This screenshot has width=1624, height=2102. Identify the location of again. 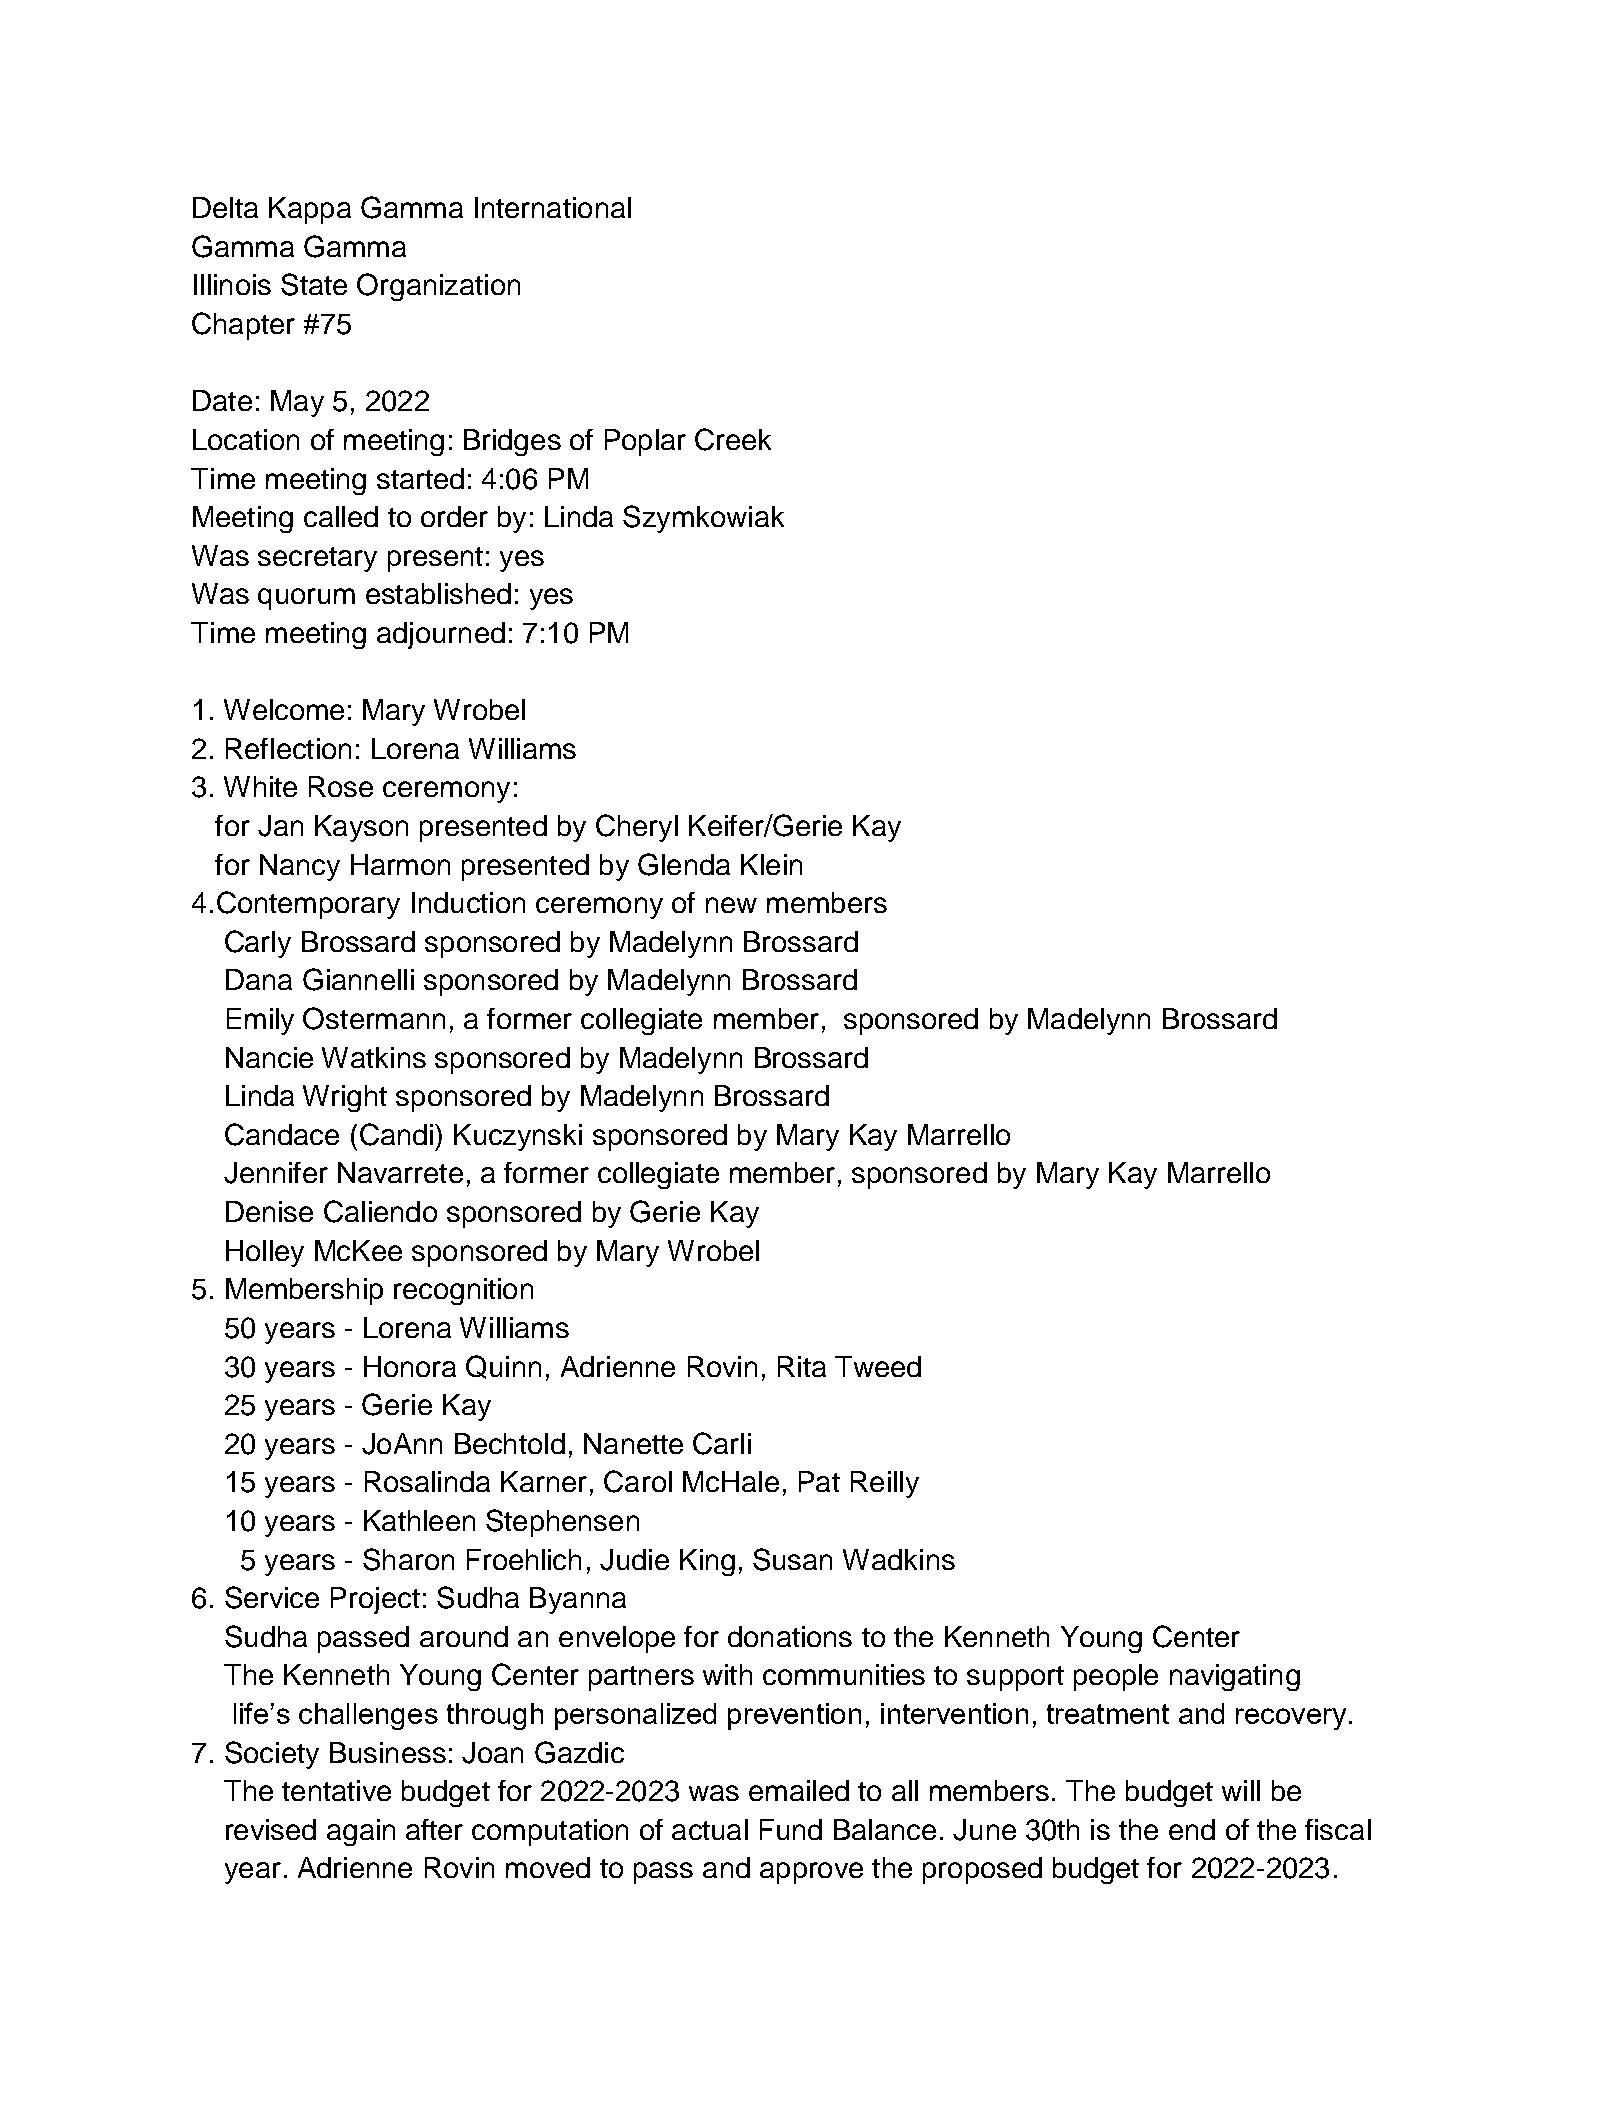
(361, 1832).
